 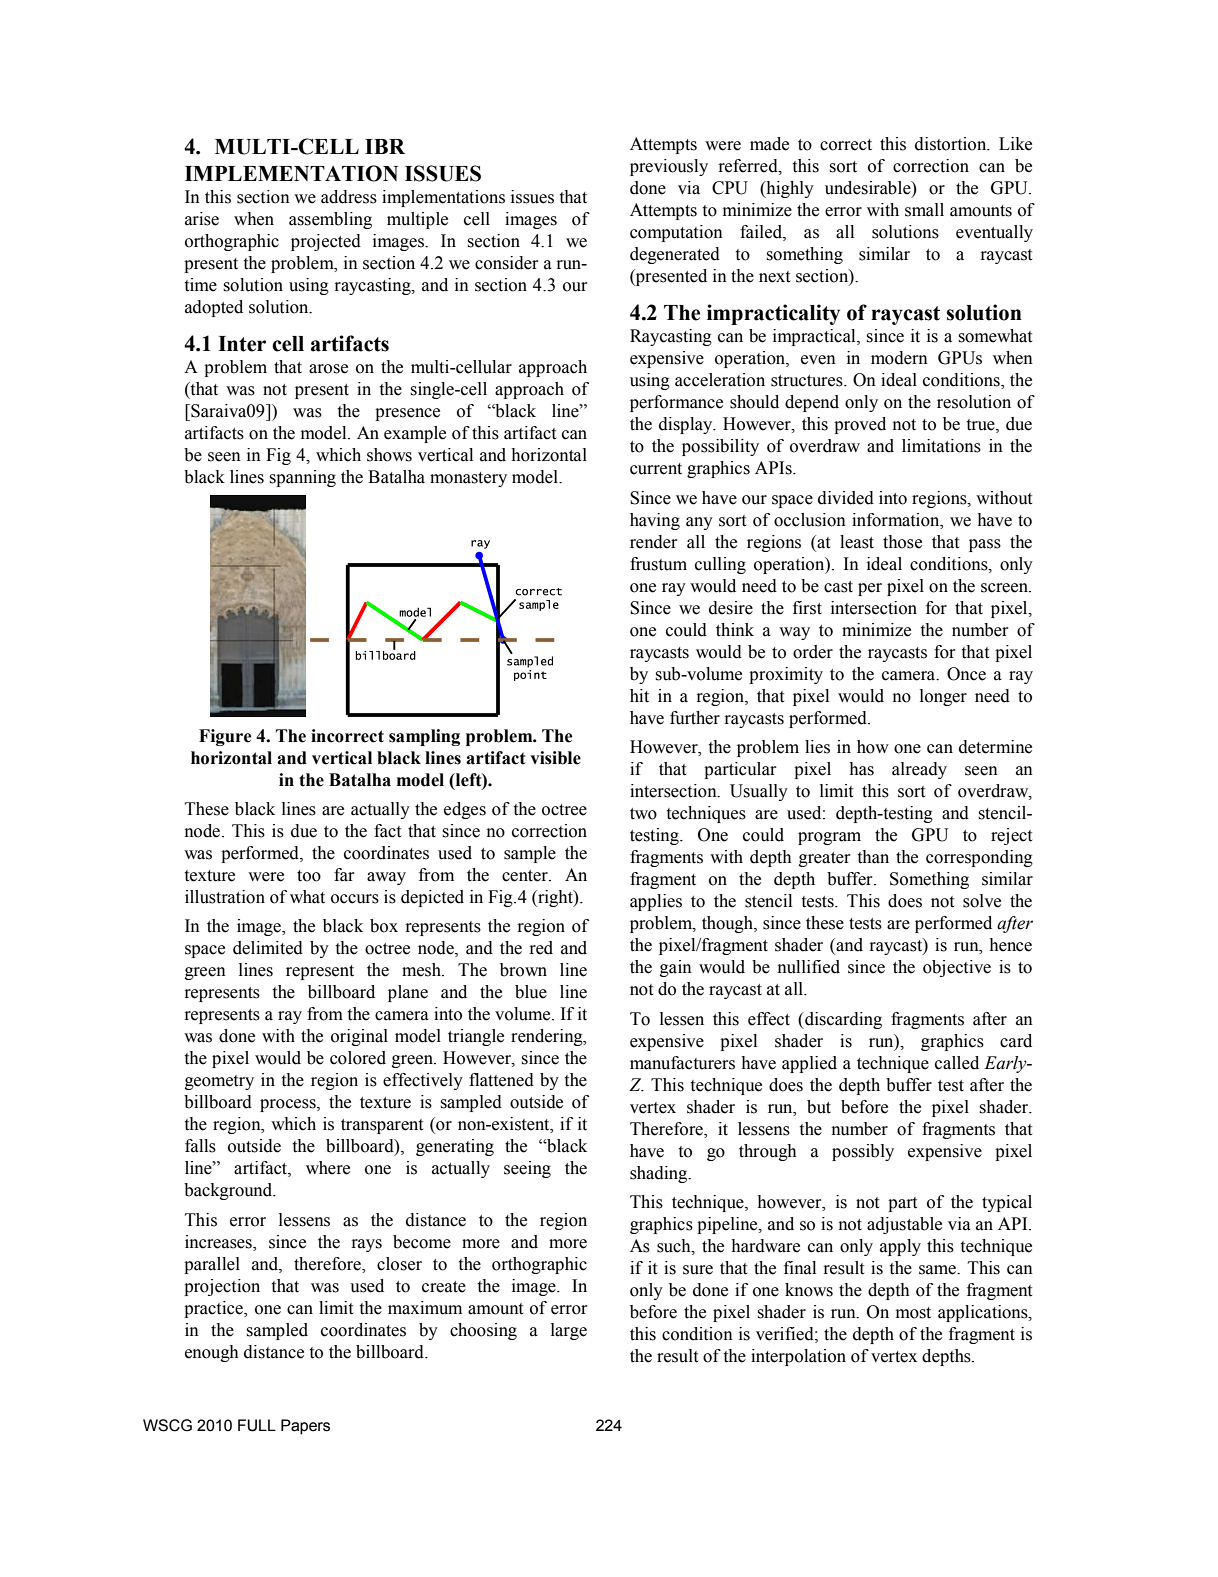 I want to click on small, so click(x=924, y=210).
